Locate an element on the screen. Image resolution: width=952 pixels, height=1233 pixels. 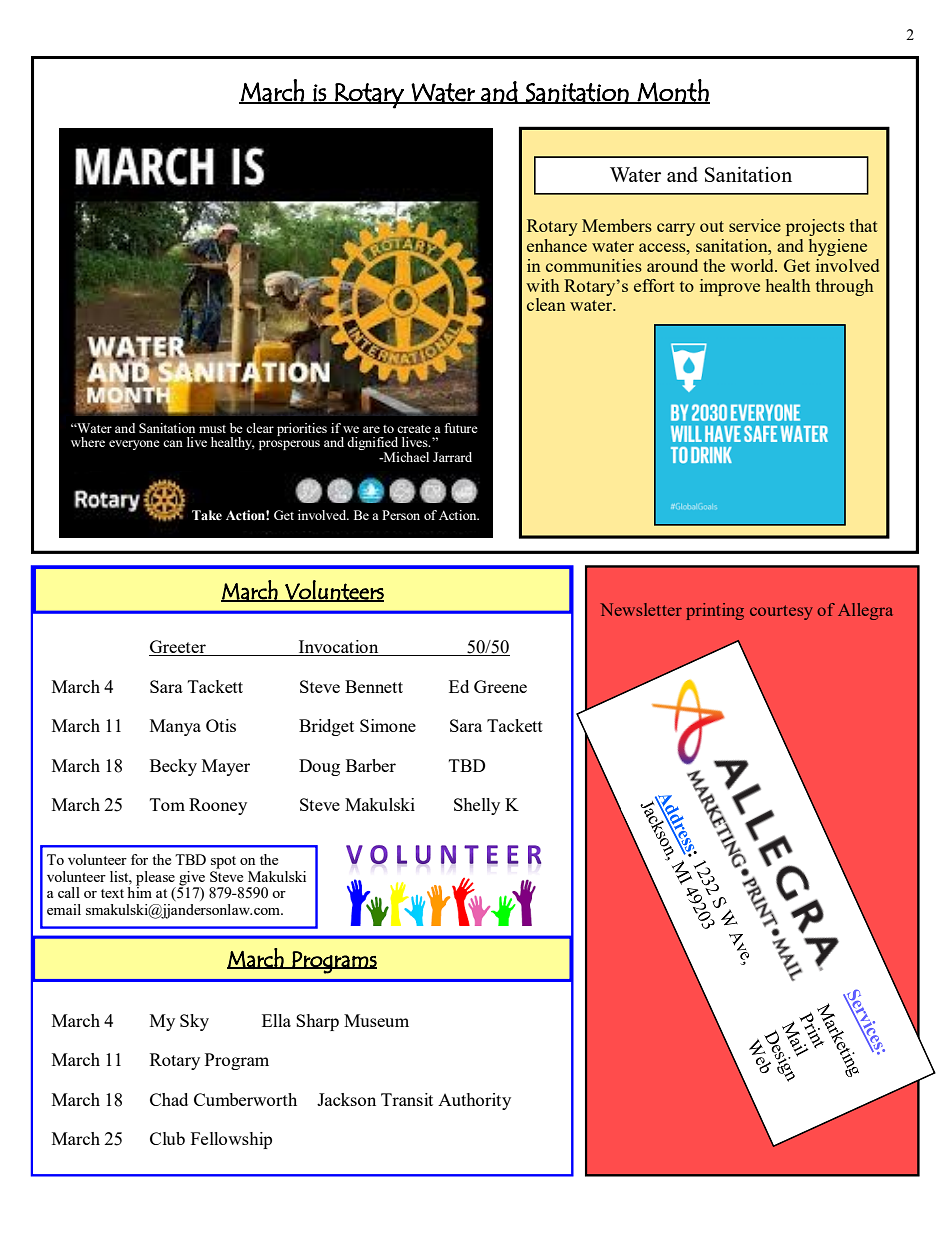
future is located at coordinates (461, 428).
